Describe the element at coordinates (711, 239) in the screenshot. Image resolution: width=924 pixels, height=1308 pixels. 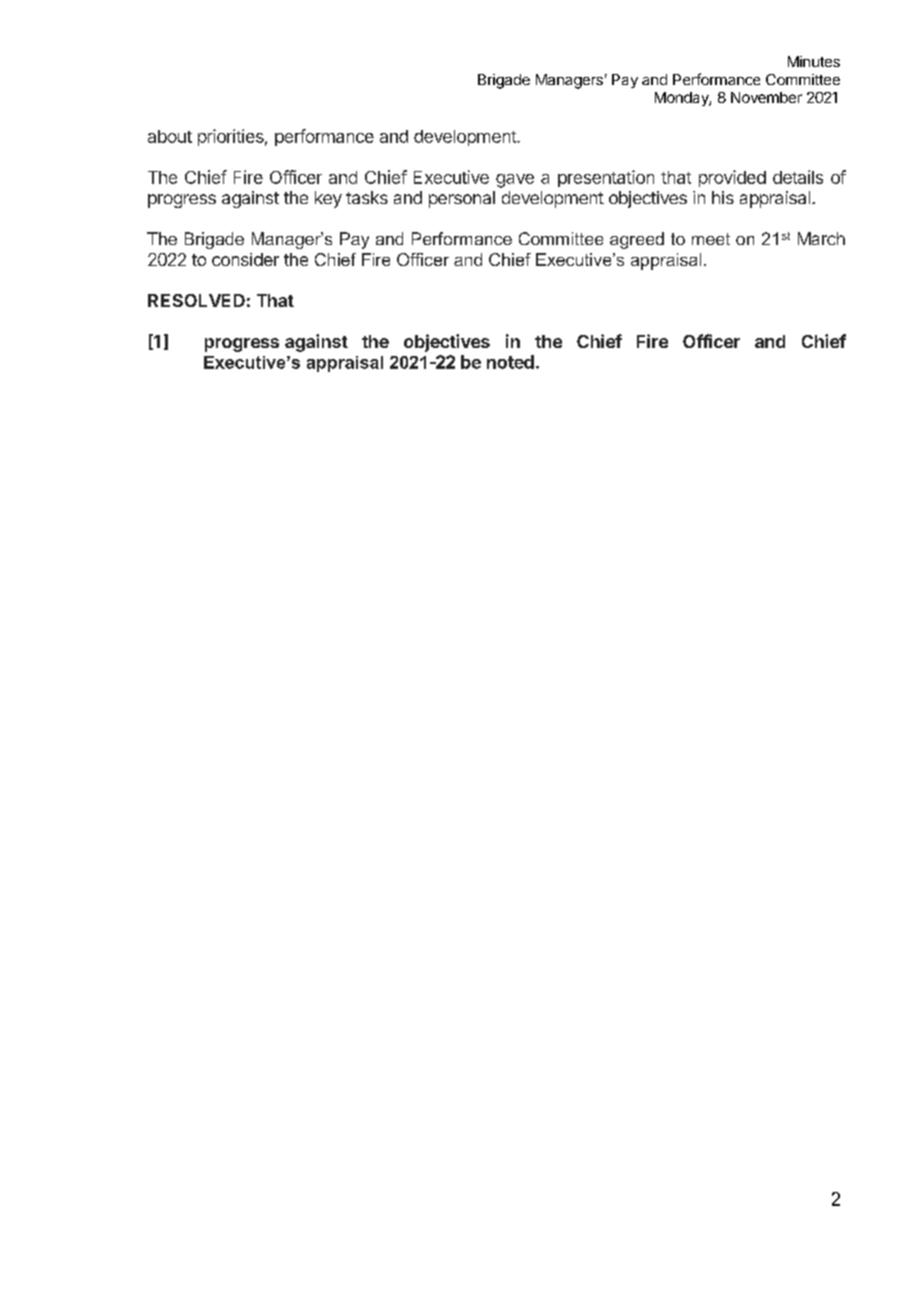
I see `meet` at that location.
